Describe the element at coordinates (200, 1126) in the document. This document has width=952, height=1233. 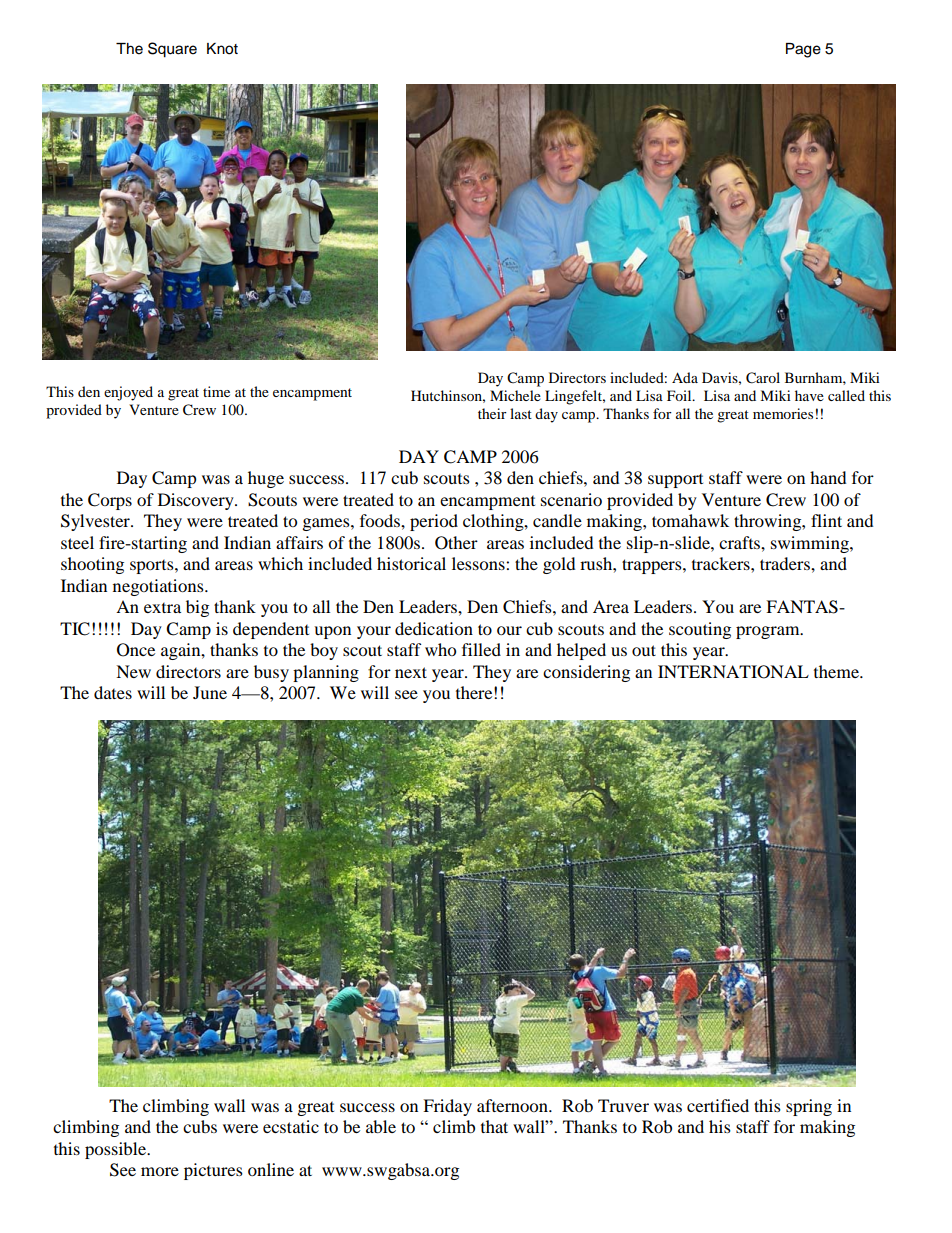
I see `cubs` at that location.
